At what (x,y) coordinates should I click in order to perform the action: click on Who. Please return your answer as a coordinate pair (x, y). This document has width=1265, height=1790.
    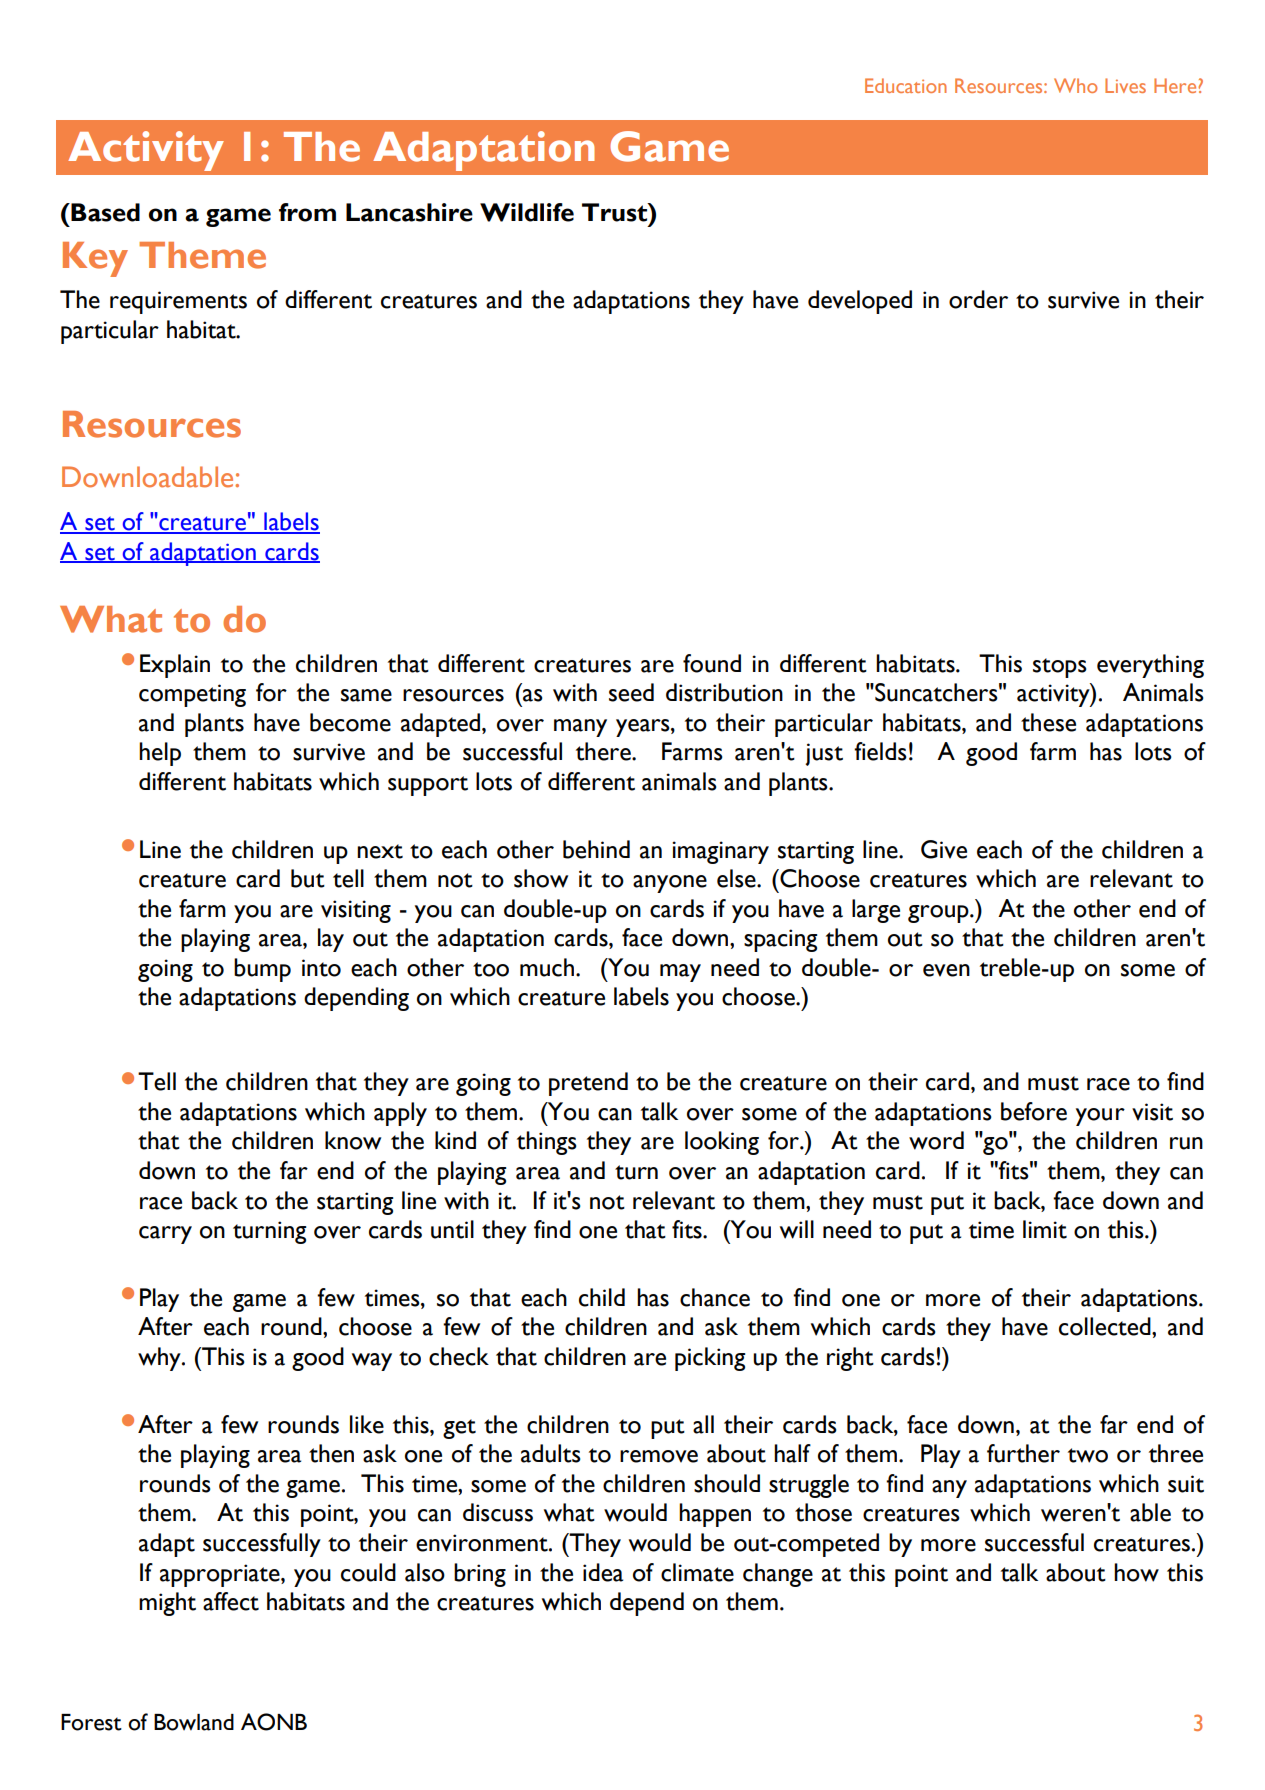
    Looking at the image, I should click on (1075, 85).
